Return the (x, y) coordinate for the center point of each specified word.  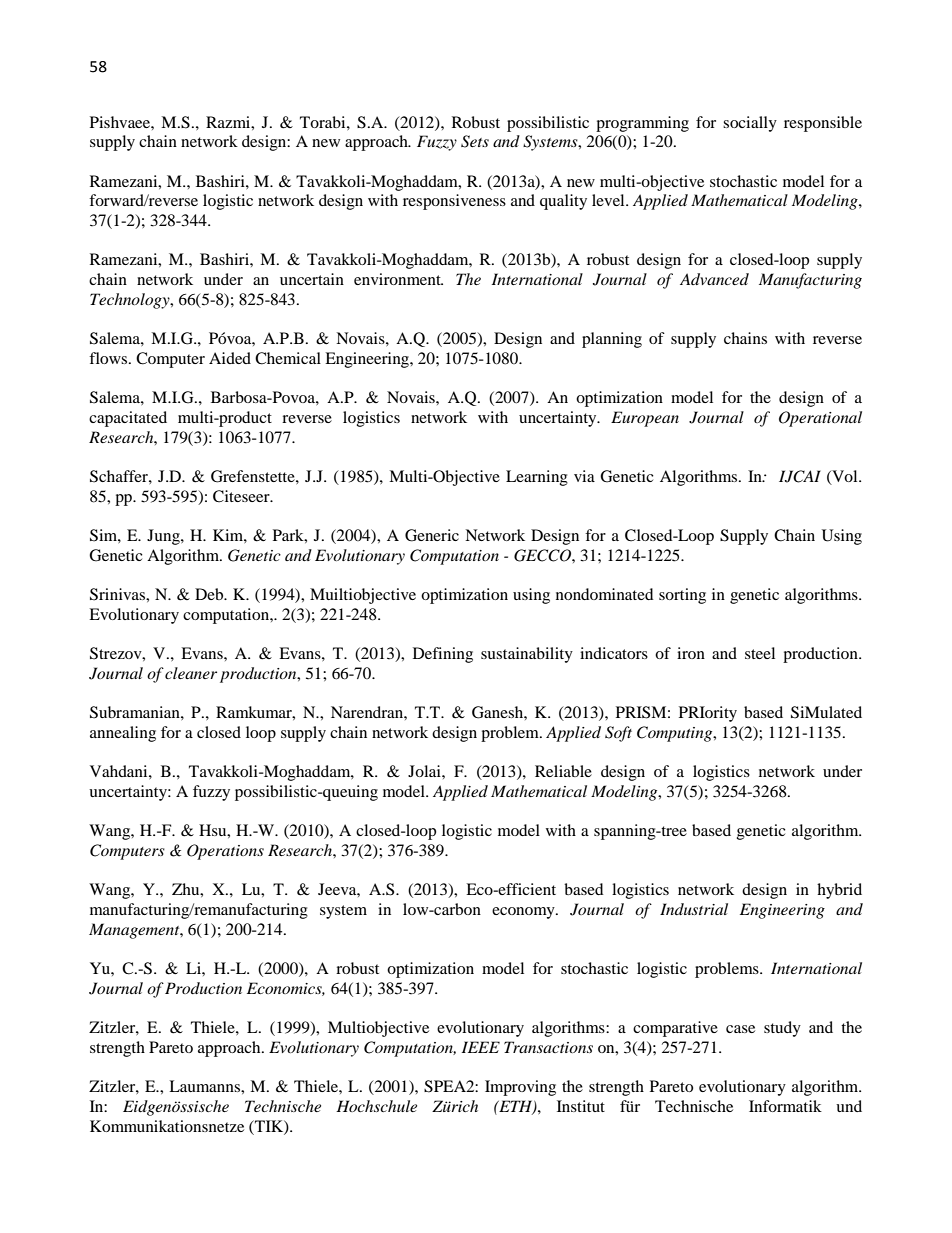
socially (750, 124)
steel (760, 653)
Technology (131, 301)
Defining (443, 655)
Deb (210, 594)
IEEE (481, 1047)
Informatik (785, 1106)
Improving (520, 1088)
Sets (475, 141)
